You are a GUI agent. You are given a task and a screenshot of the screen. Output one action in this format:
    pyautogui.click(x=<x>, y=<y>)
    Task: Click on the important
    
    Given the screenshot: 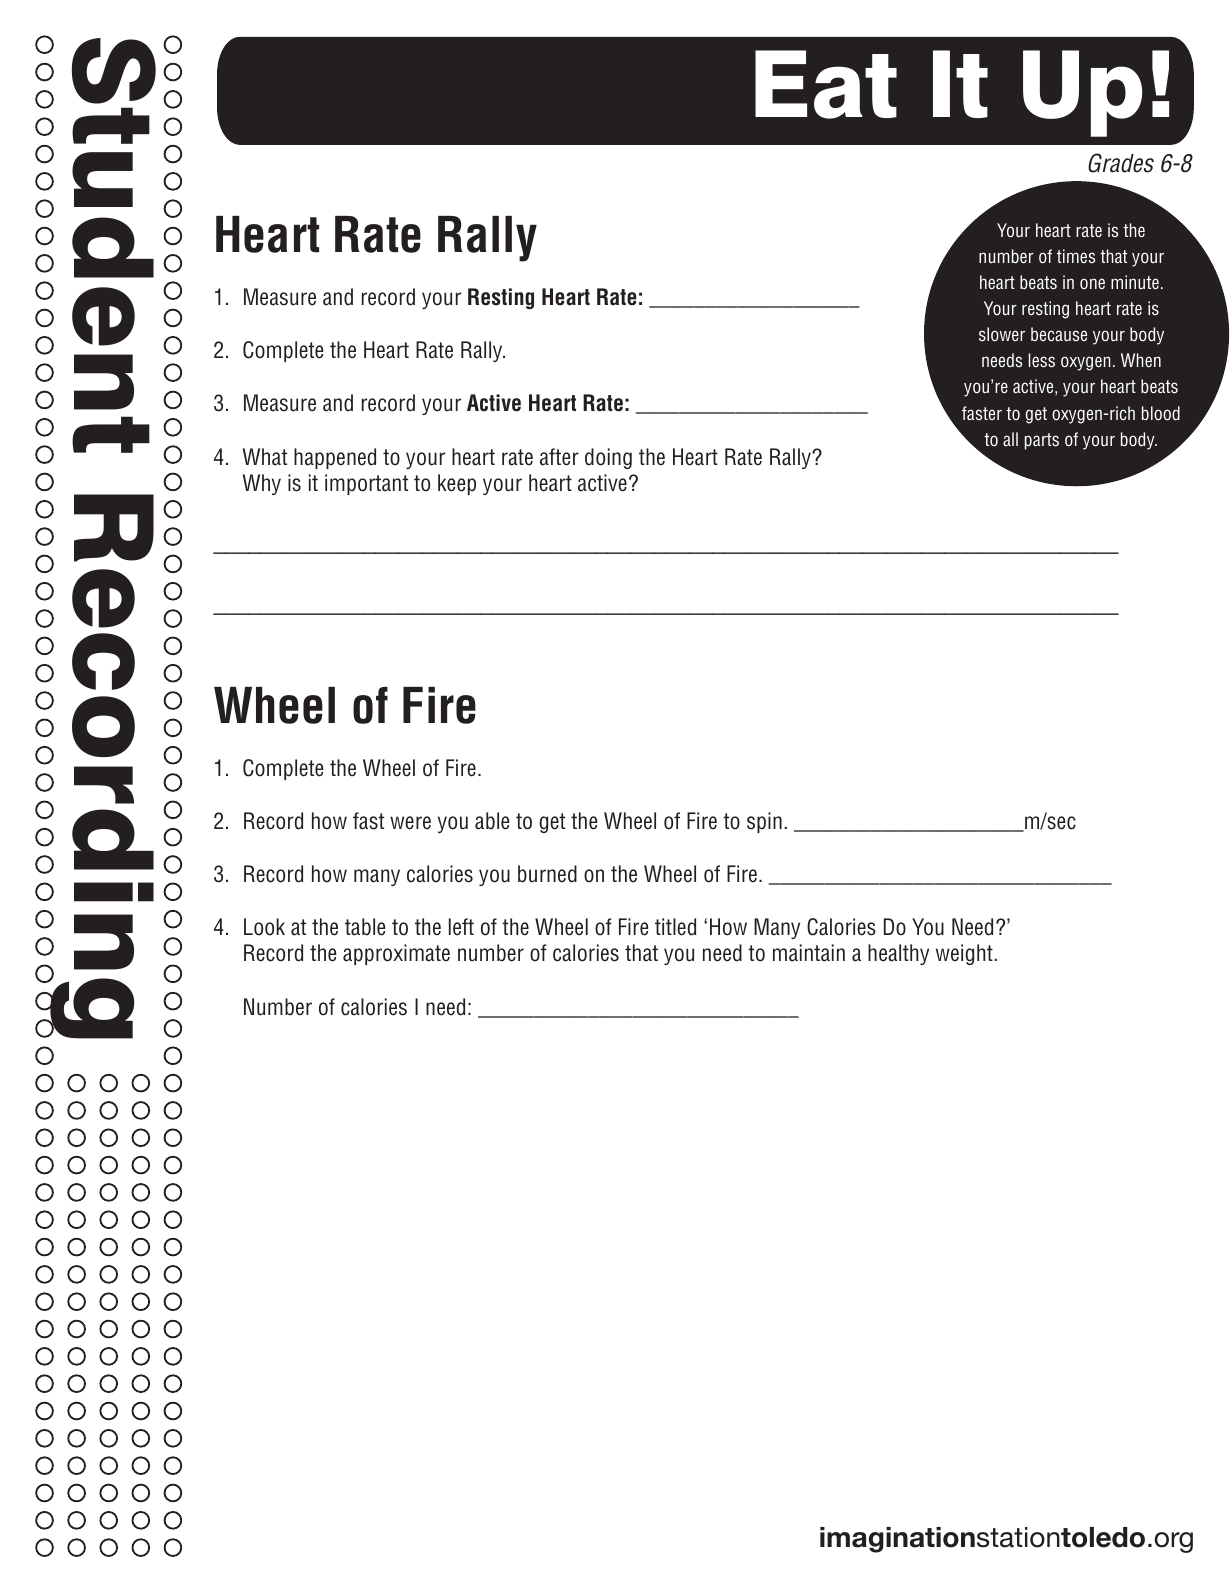 What is the action you would take?
    pyautogui.click(x=366, y=484)
